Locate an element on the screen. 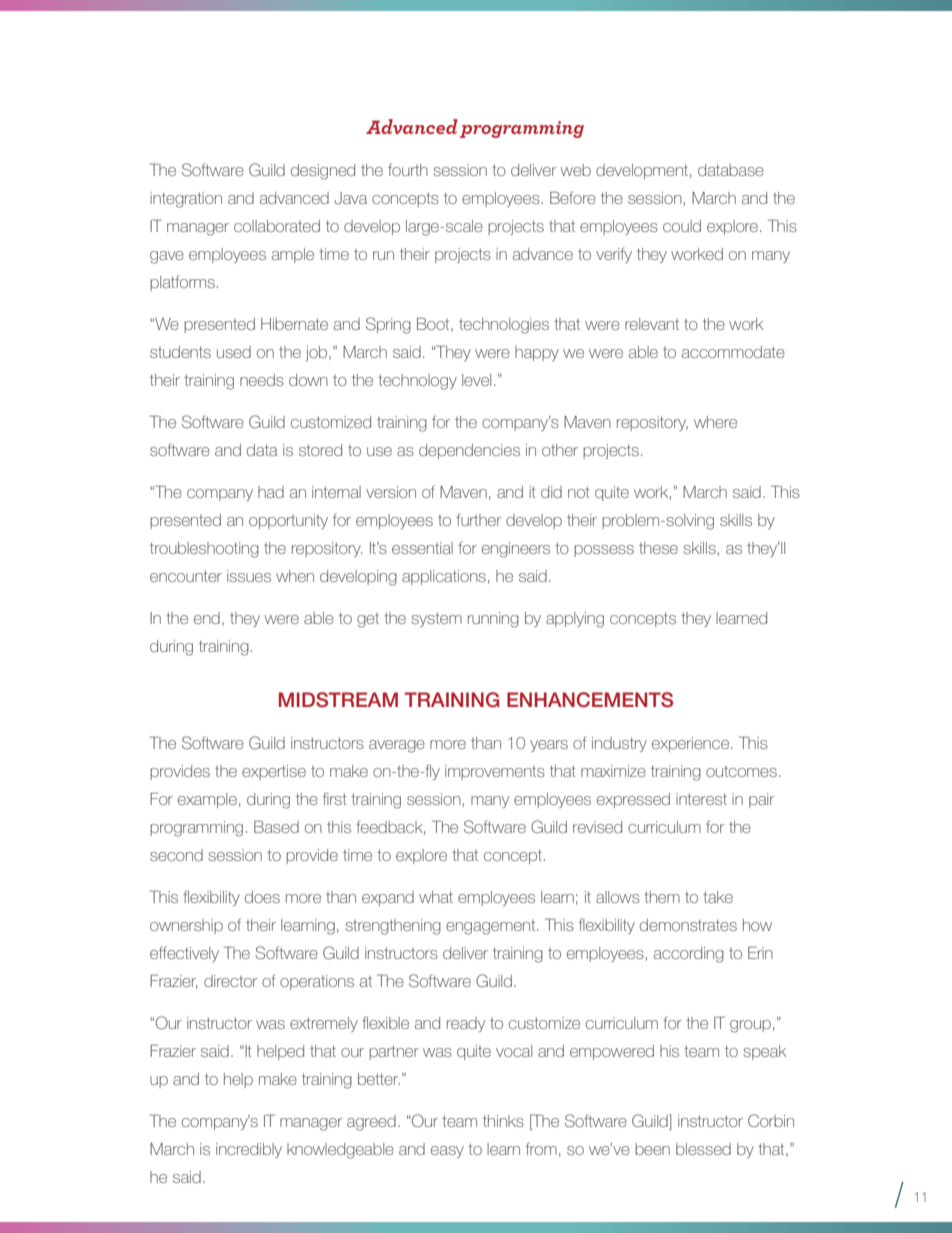  incredibly is located at coordinates (249, 1150).
